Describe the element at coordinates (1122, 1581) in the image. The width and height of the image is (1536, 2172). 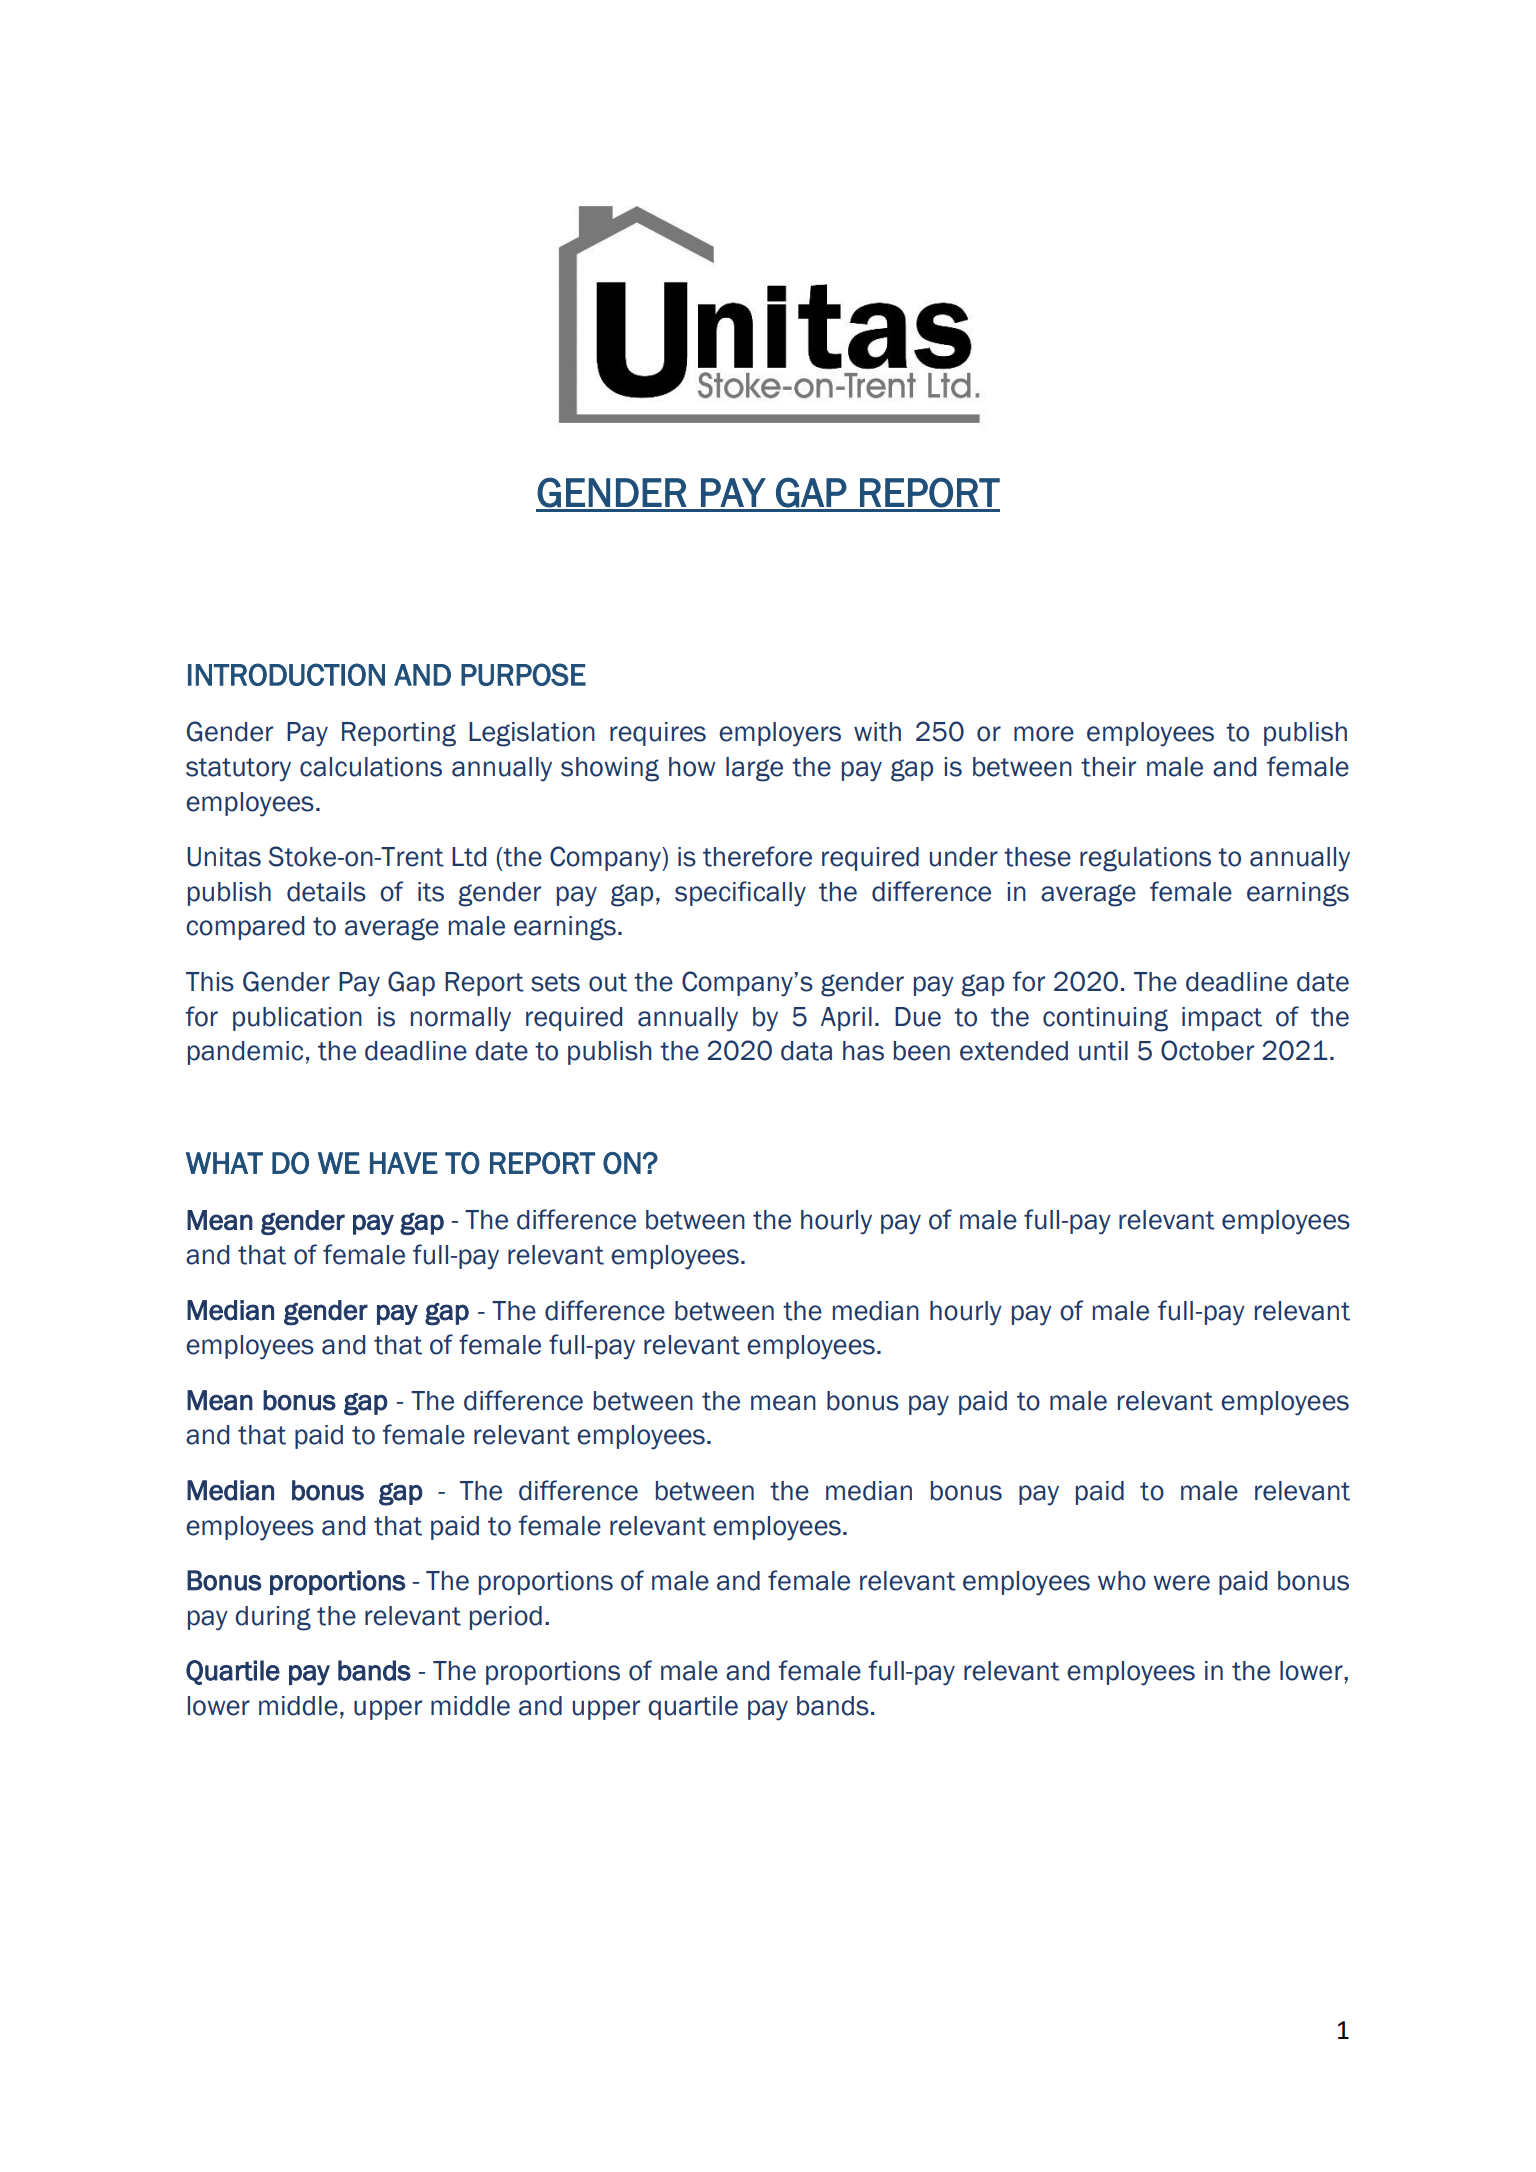
I see `who` at that location.
